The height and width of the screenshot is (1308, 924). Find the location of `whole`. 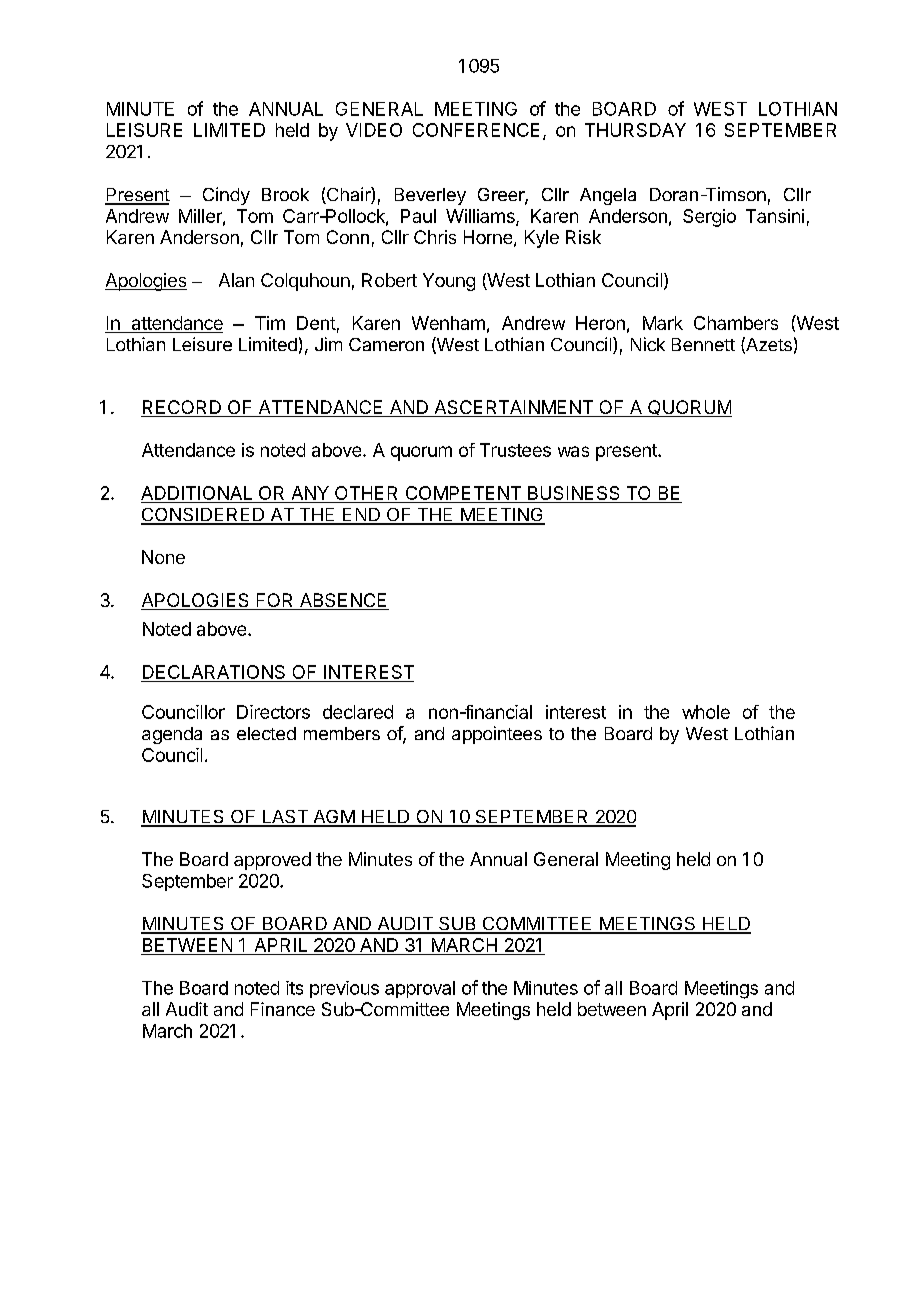

whole is located at coordinates (706, 712).
